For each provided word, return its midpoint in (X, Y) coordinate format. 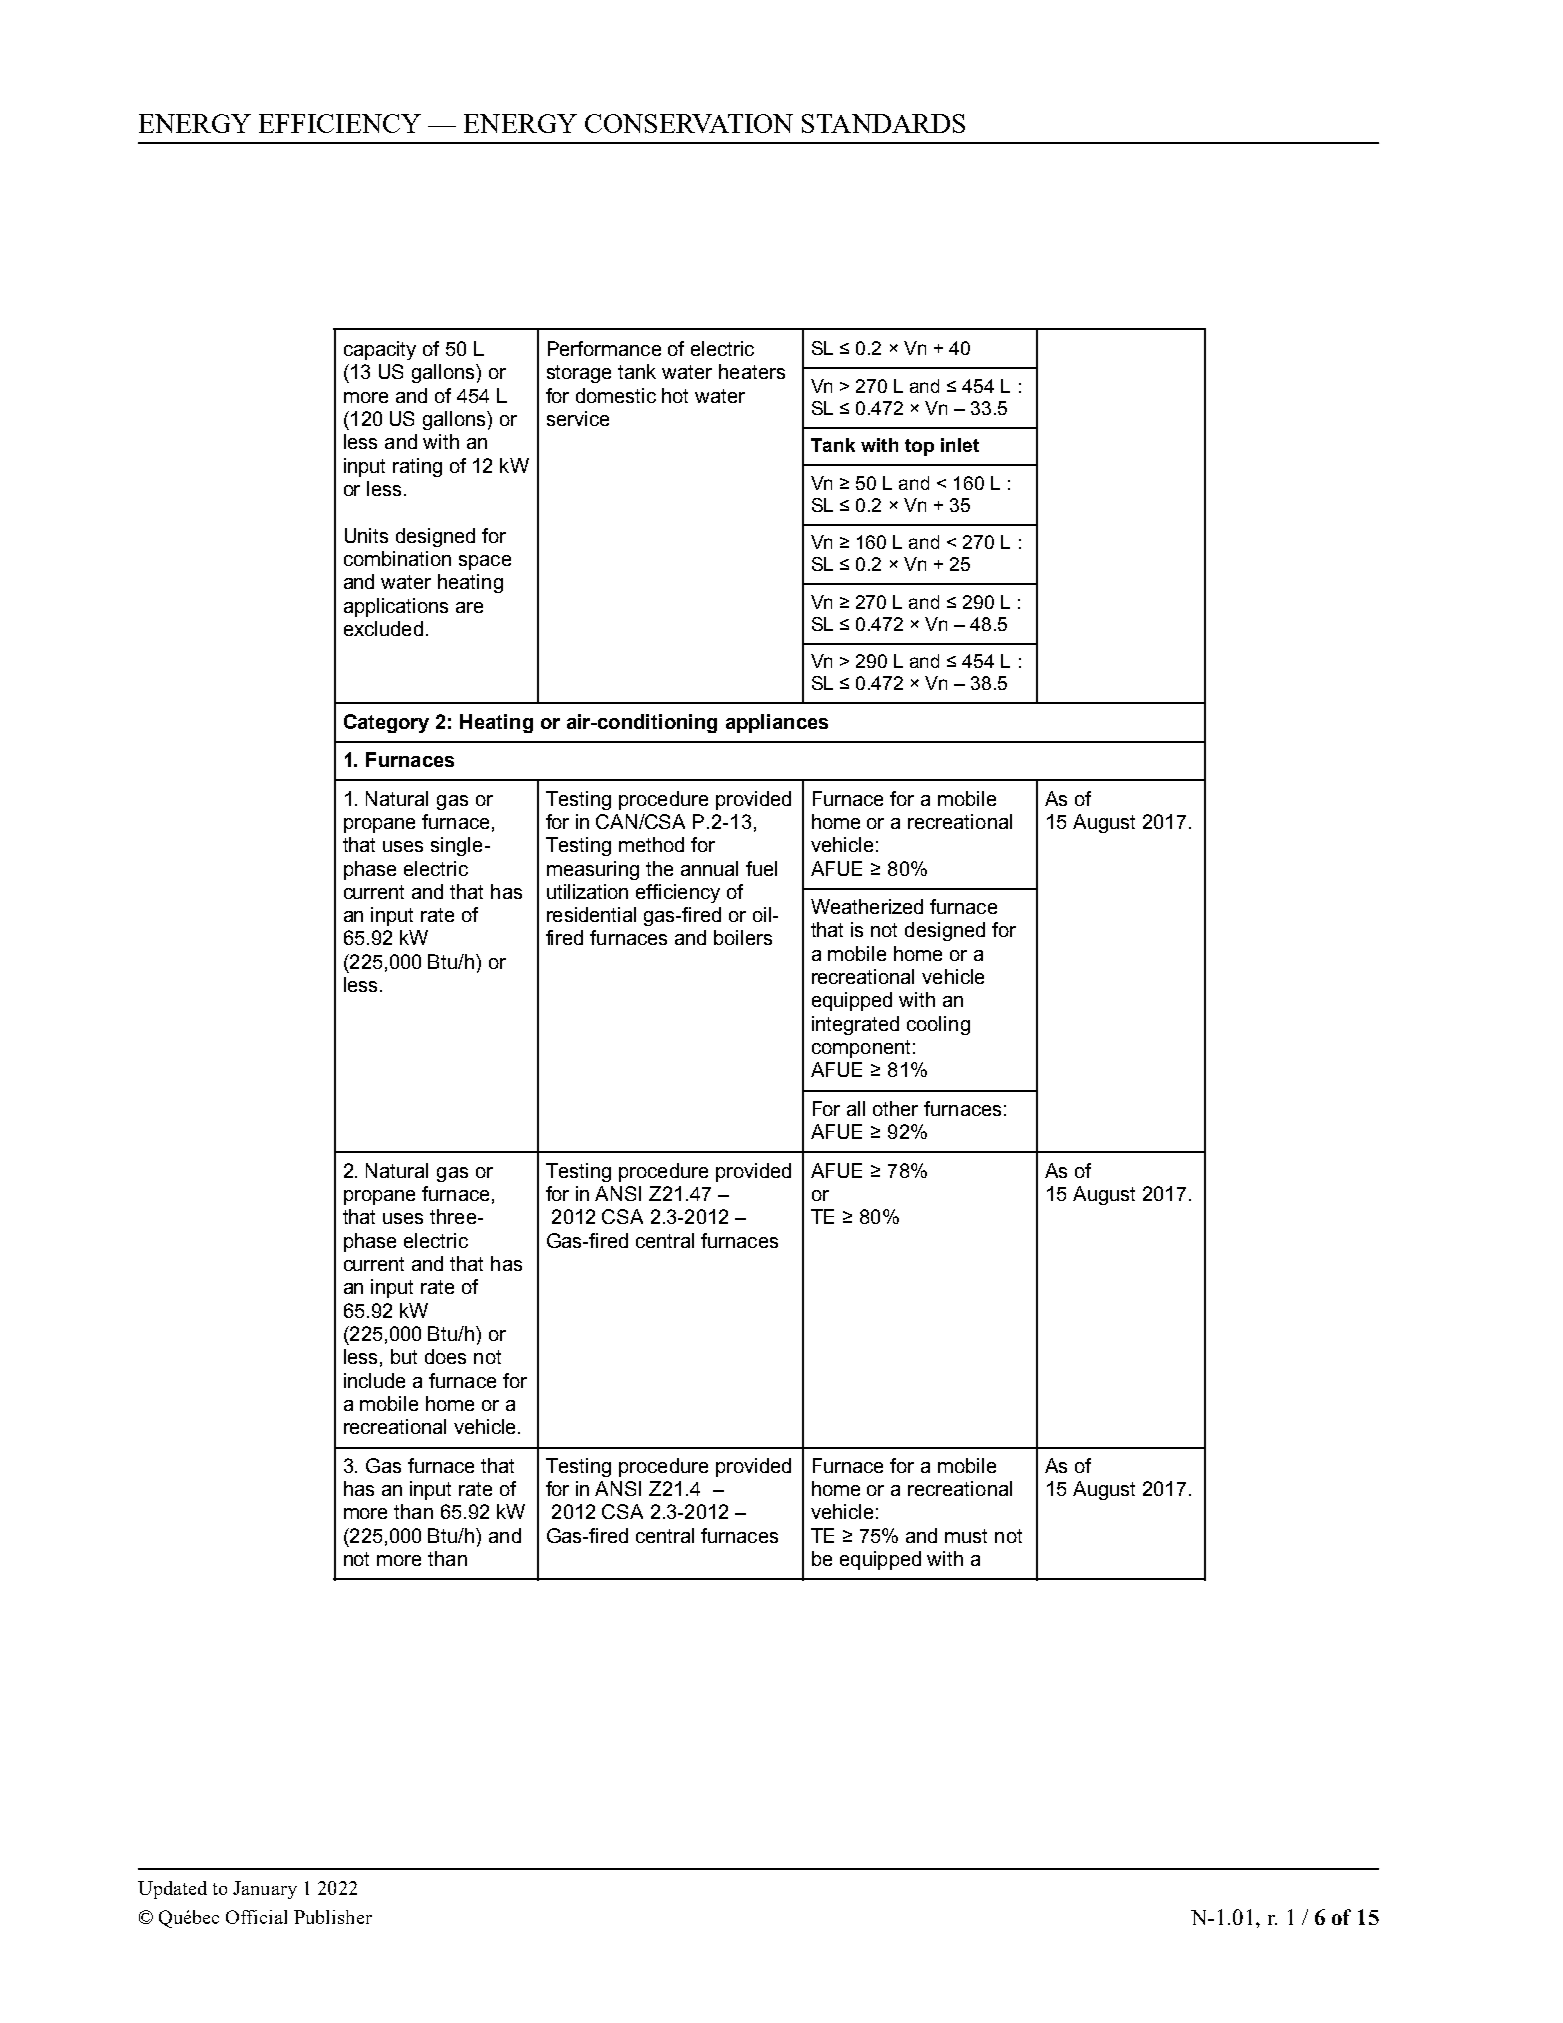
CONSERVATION (689, 123)
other (895, 1108)
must (966, 1536)
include (374, 1380)
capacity (380, 350)
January (265, 1890)
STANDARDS (883, 123)
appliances (777, 723)
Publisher (333, 1917)
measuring (593, 870)
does (445, 1356)
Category (386, 723)
